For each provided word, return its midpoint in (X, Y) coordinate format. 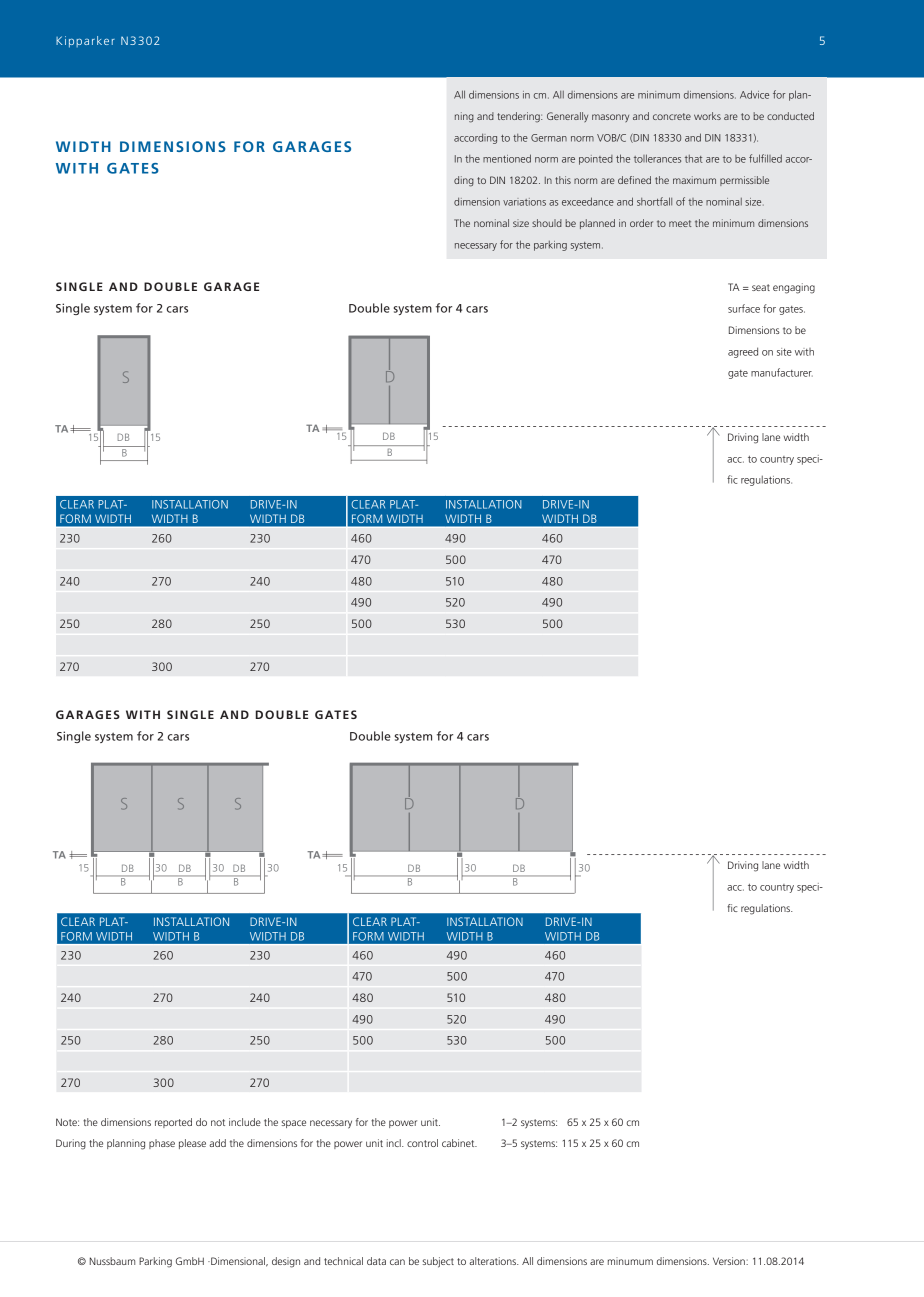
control (422, 1143)
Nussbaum (112, 1261)
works (707, 116)
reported (173, 1123)
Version (730, 1261)
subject (438, 1262)
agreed (743, 352)
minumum (630, 1261)
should (547, 223)
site (784, 352)
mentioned (507, 158)
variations (524, 202)
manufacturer (782, 372)
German (549, 138)
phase (162, 1144)
